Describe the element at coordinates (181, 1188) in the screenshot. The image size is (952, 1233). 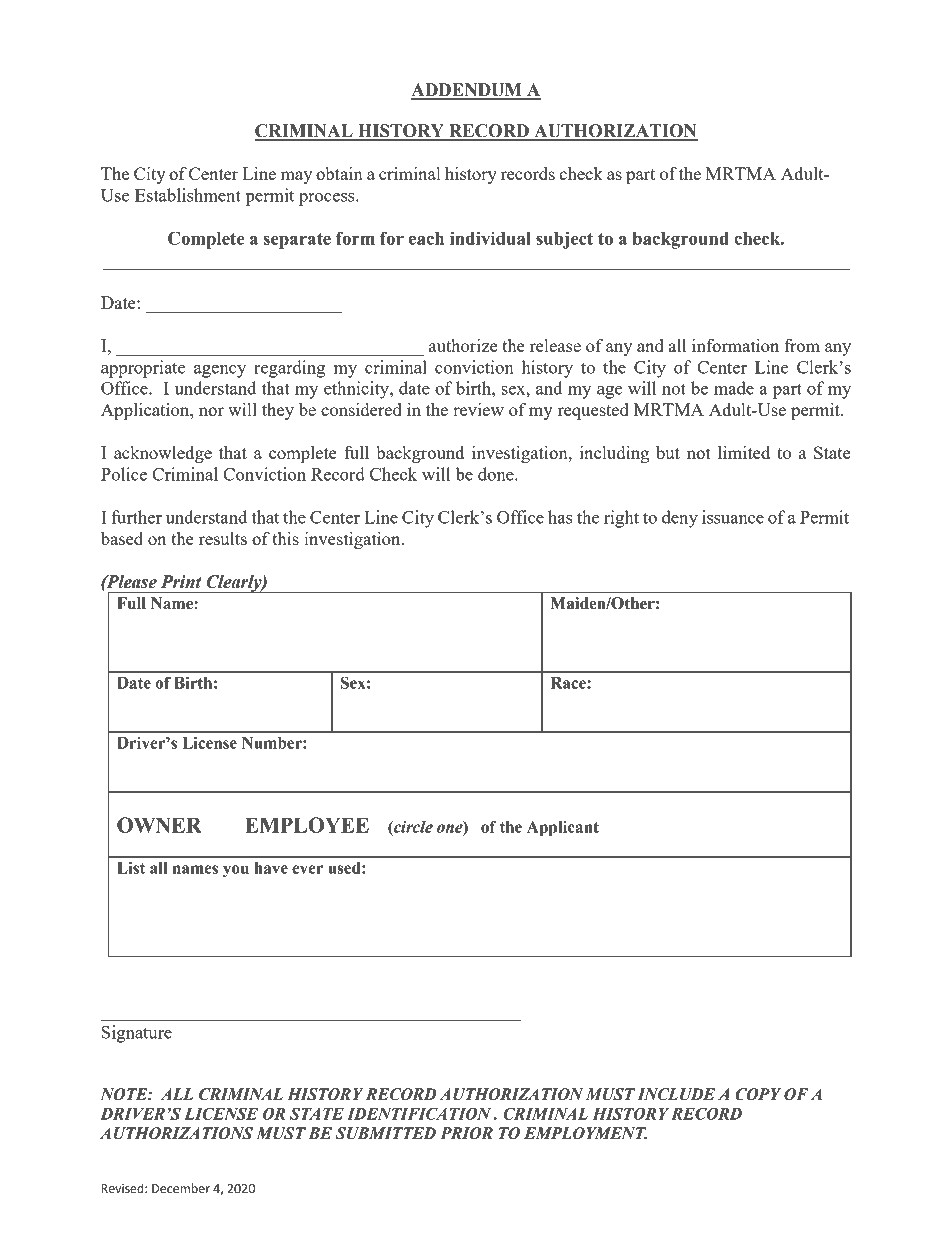
I see `December` at that location.
